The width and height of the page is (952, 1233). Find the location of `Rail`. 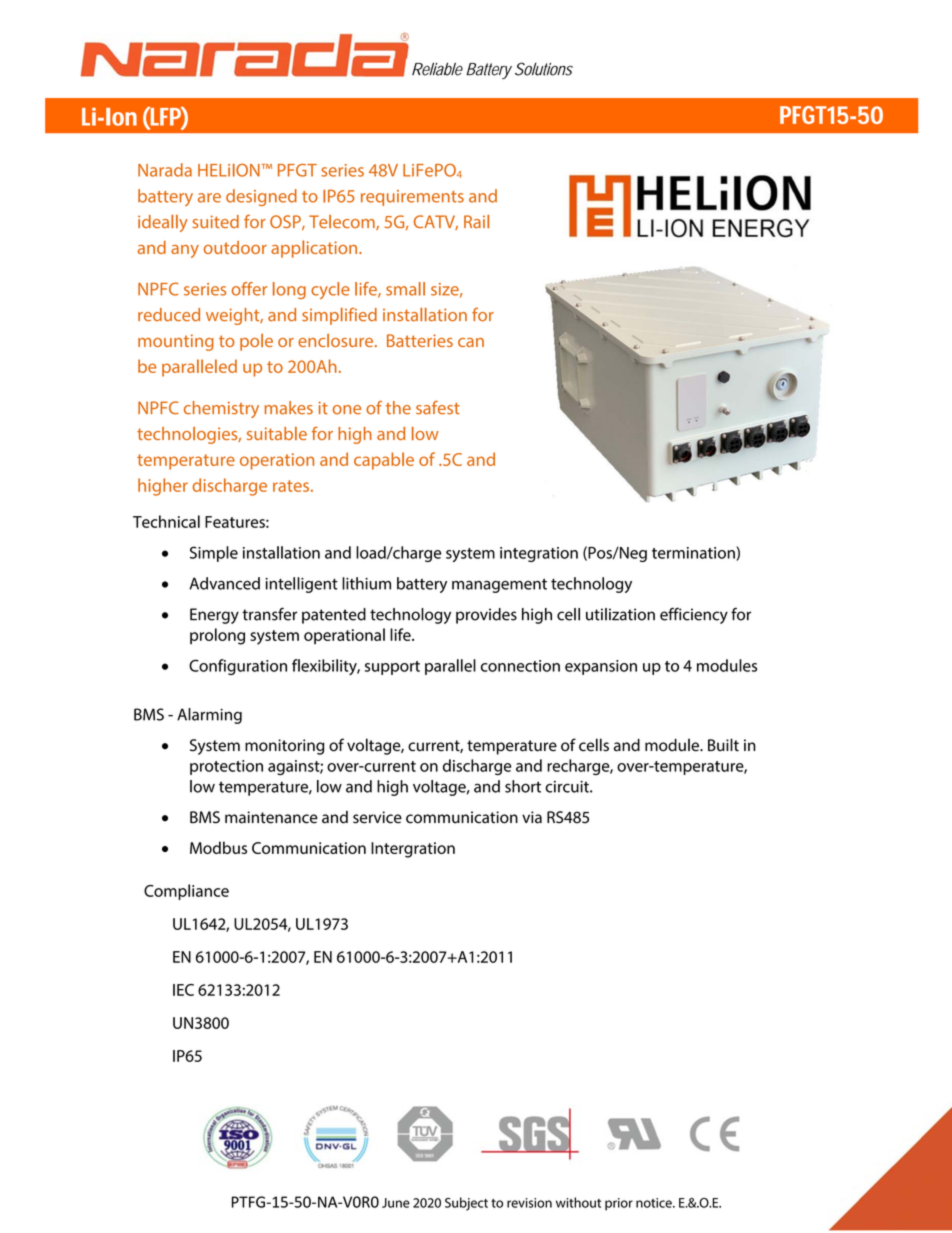

Rail is located at coordinates (476, 221).
